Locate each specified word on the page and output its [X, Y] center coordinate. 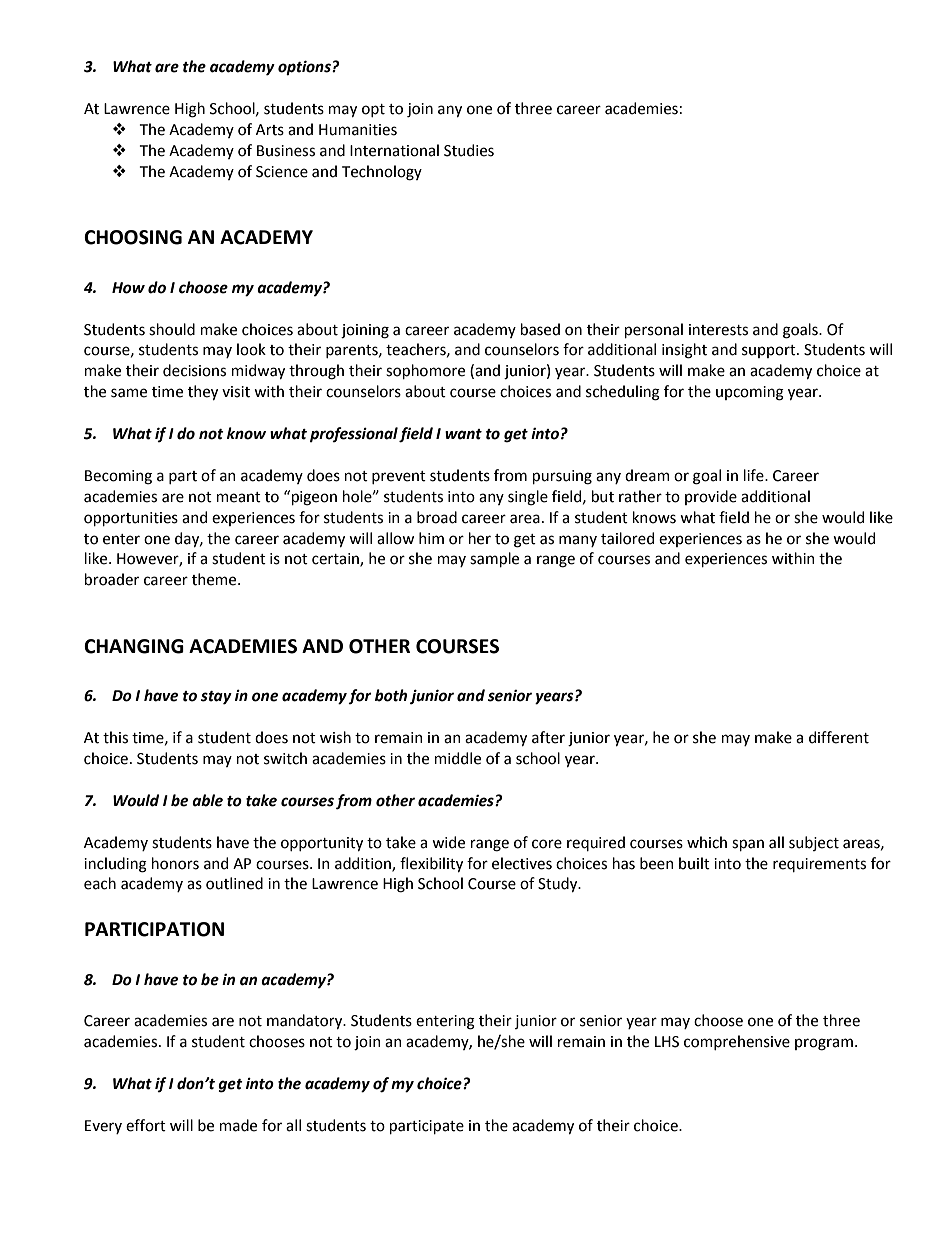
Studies [469, 150]
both [391, 695]
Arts [270, 130]
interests [718, 330]
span [748, 845]
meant [239, 497]
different [839, 737]
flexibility [431, 864]
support [770, 351]
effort [146, 1125]
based [540, 329]
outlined [234, 883]
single [528, 498]
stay [216, 698]
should [172, 329]
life [755, 475]
